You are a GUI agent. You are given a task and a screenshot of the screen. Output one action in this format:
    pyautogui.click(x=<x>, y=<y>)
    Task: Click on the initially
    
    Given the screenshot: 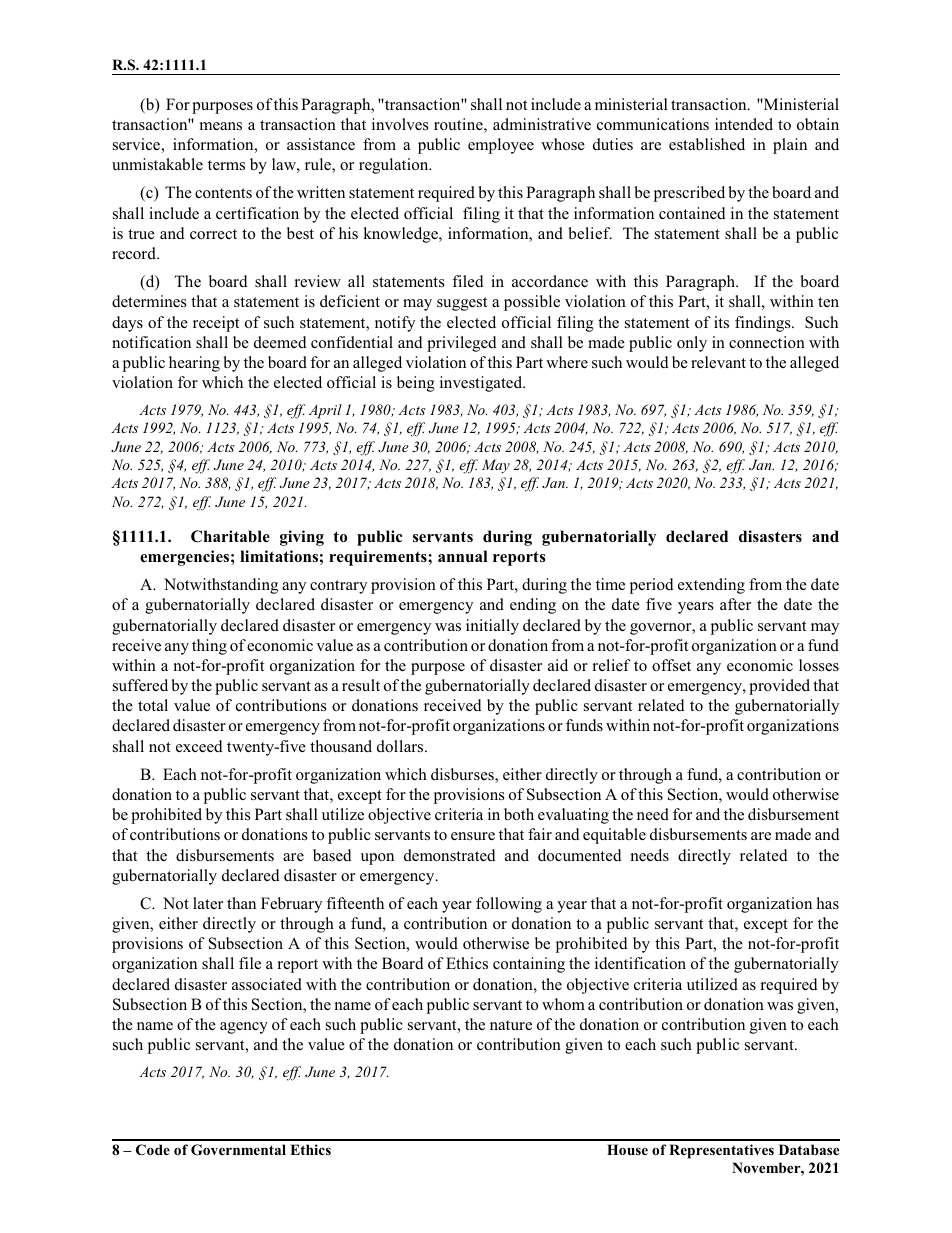 What is the action you would take?
    pyautogui.click(x=492, y=627)
